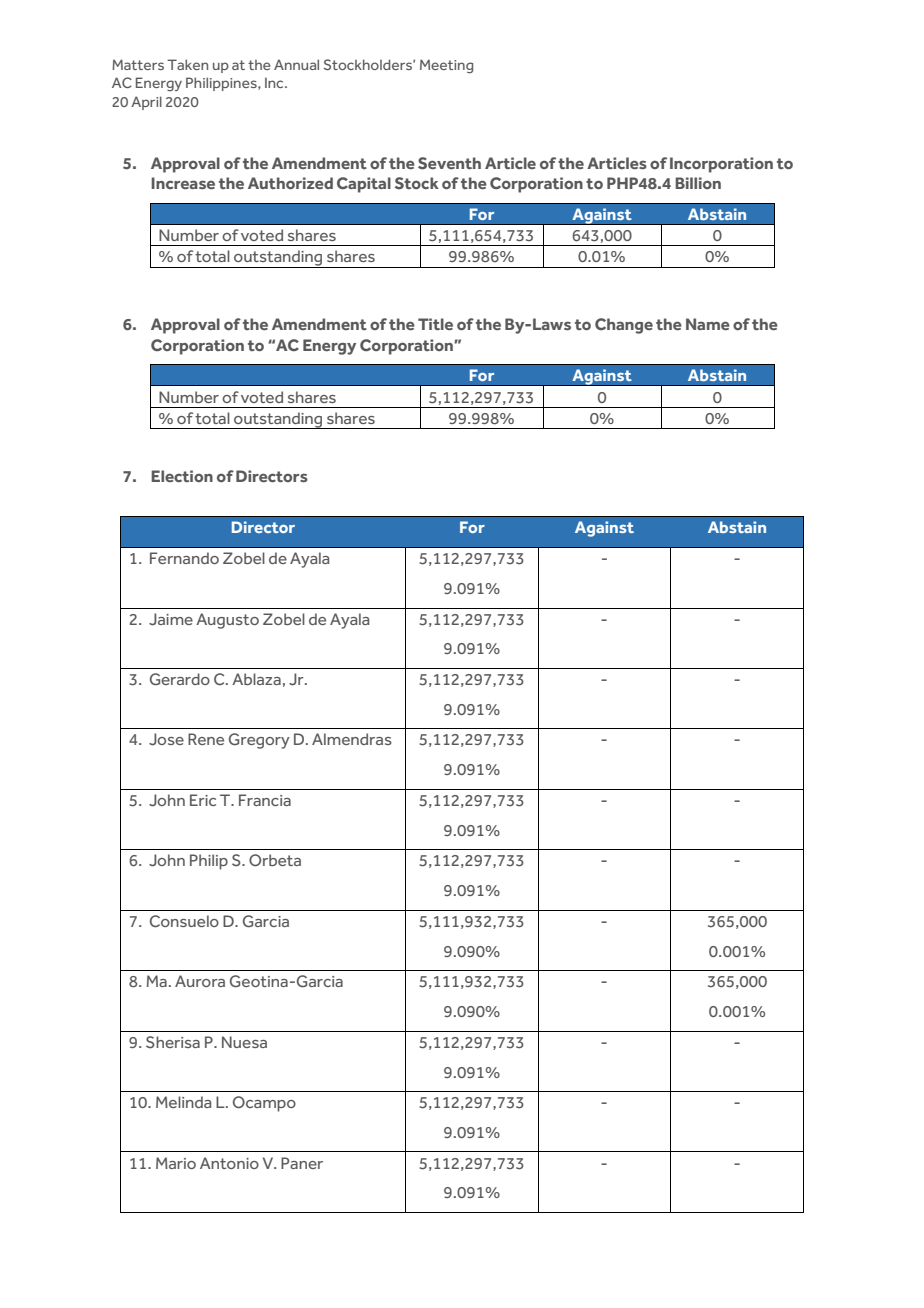  Describe the element at coordinates (708, 324) in the screenshot. I see `Name` at that location.
